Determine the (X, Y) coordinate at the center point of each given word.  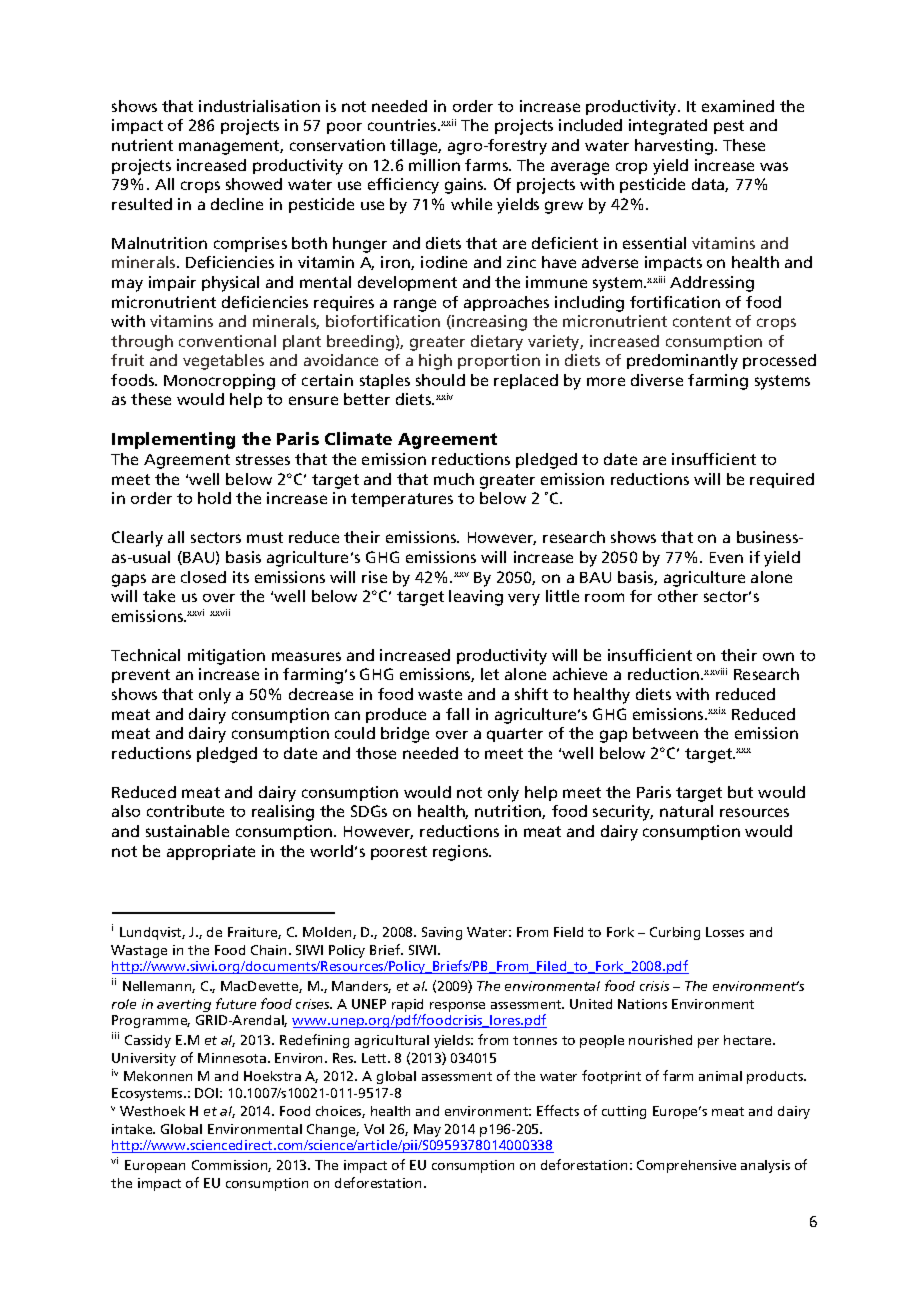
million (434, 165)
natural (686, 811)
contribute (185, 811)
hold (214, 498)
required (782, 480)
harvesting (674, 147)
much (454, 479)
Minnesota (233, 1058)
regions (462, 853)
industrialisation (259, 106)
